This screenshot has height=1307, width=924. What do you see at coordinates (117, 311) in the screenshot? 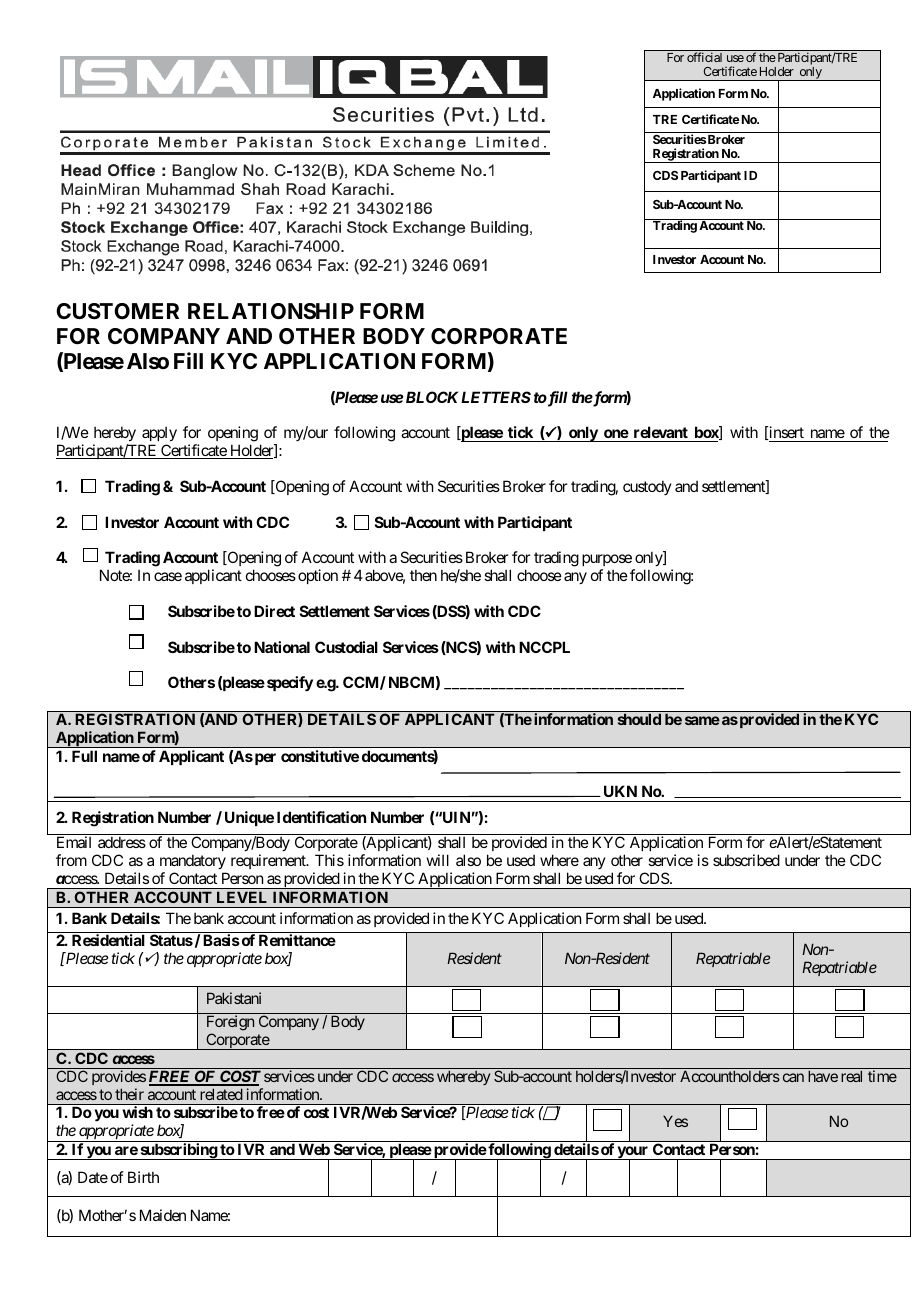
I see `CUSTOMER` at bounding box center [117, 311].
